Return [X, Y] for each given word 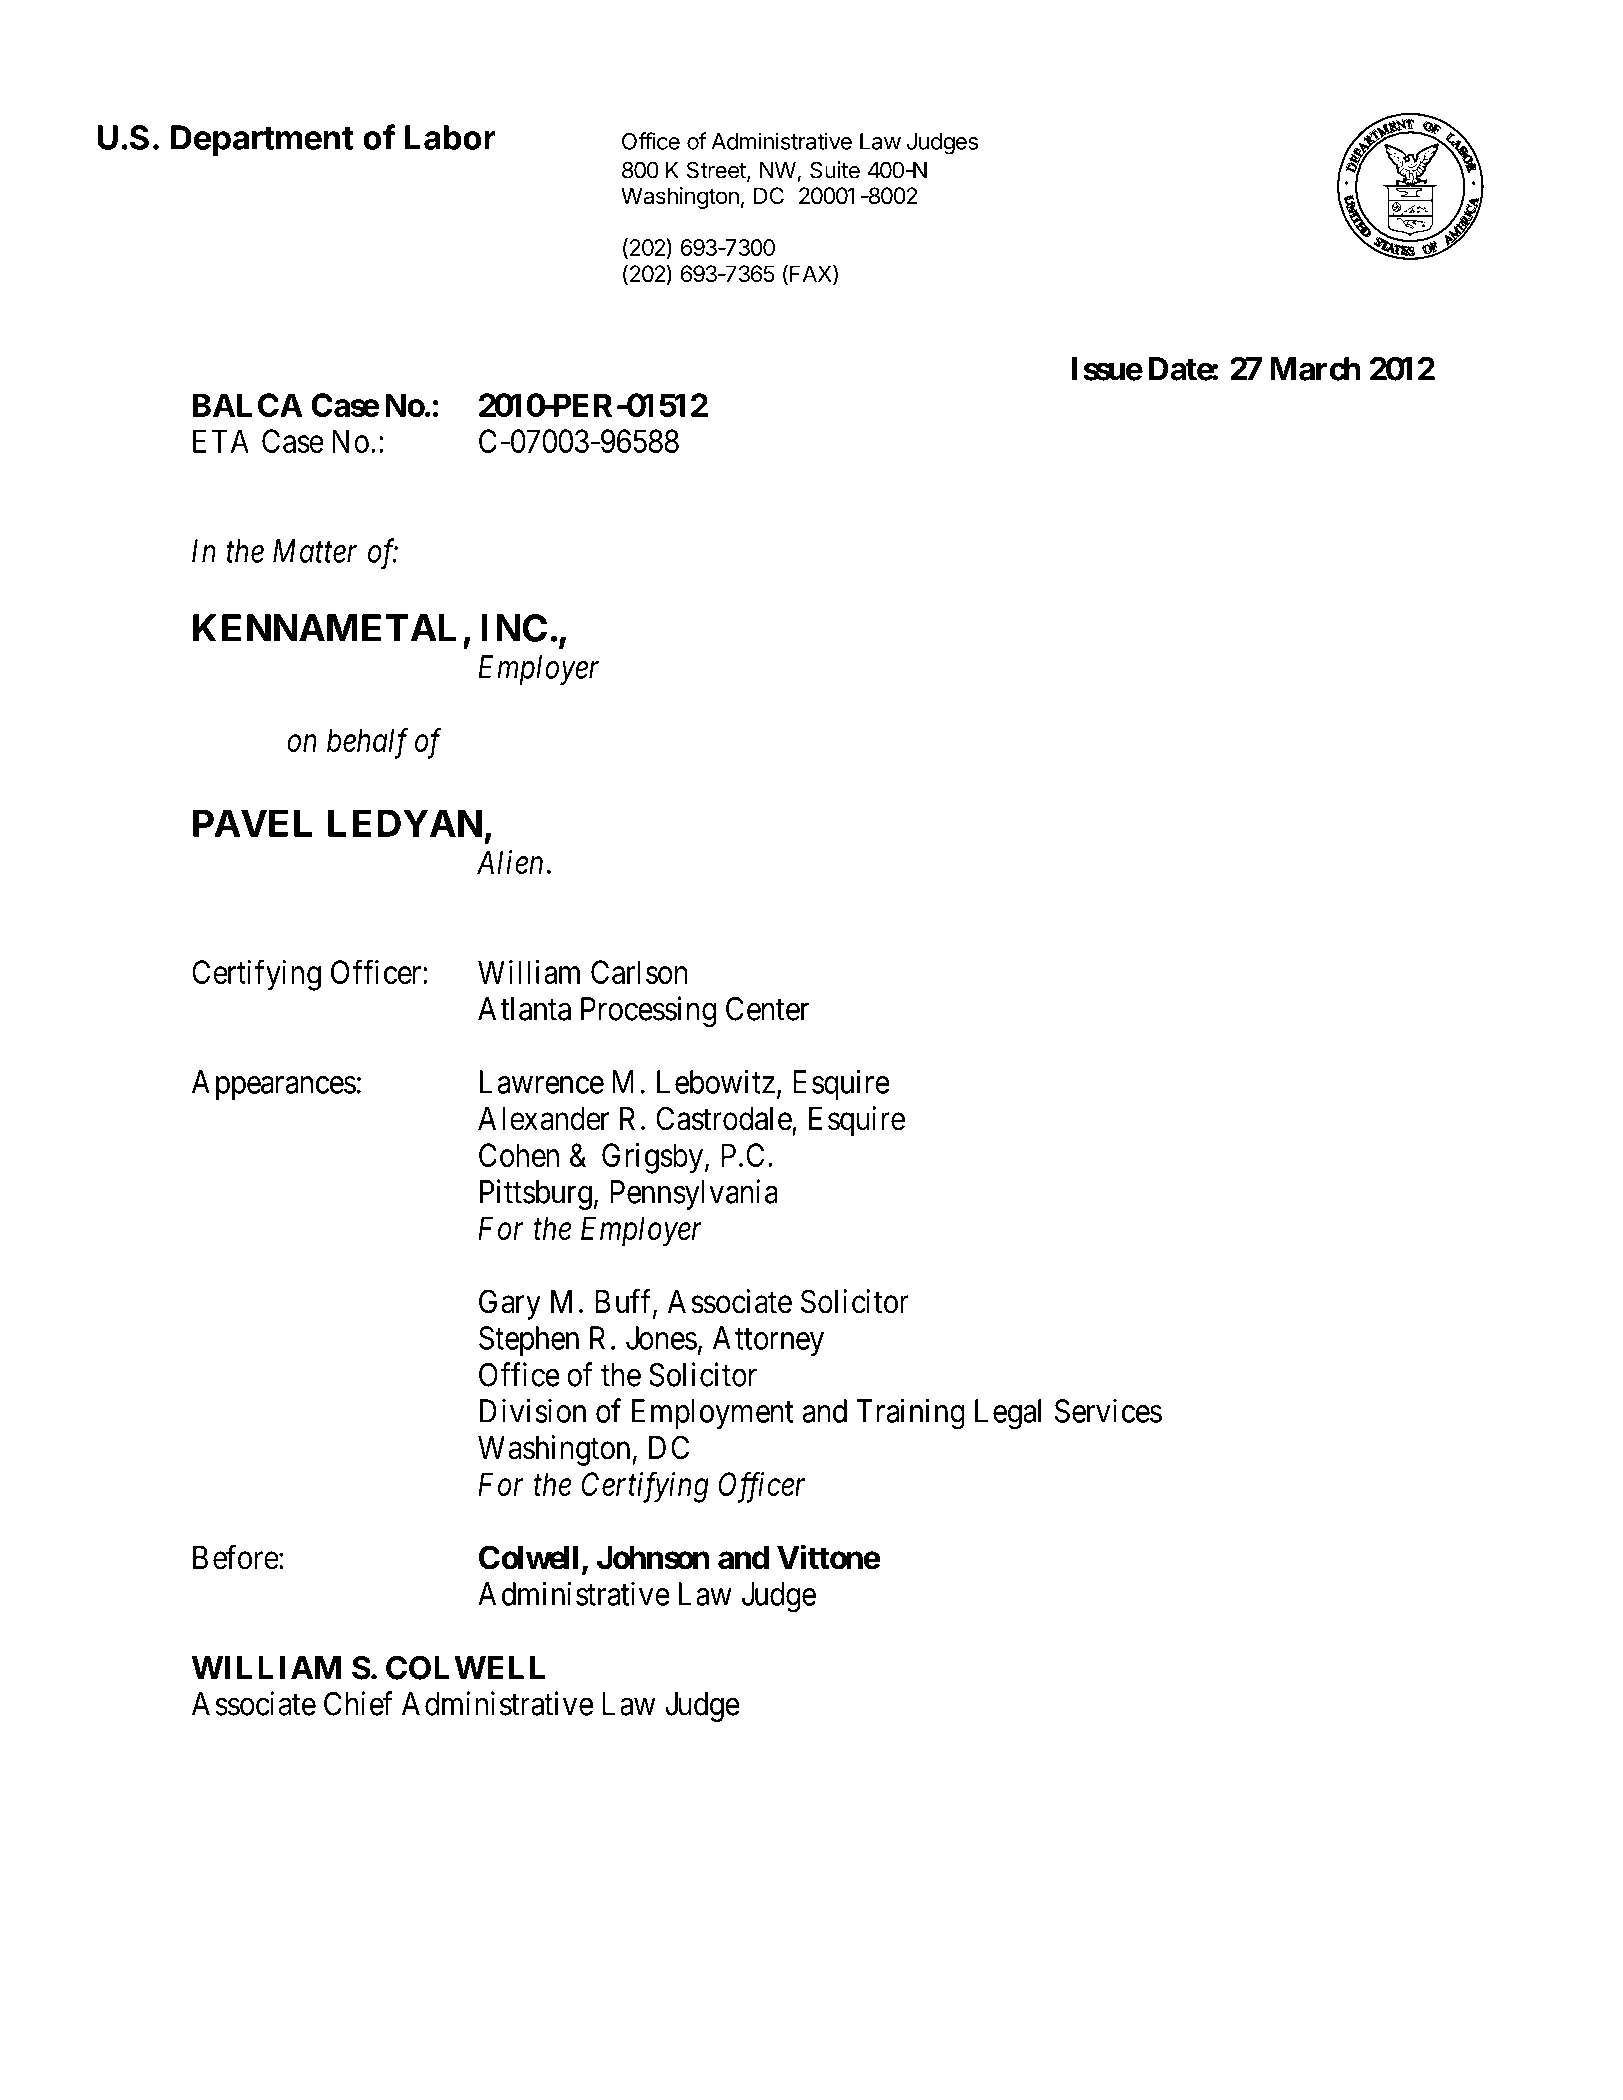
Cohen [519, 1155]
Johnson [653, 1558]
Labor [450, 137]
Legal [1008, 1414]
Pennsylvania [694, 1194]
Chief [358, 1703]
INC [514, 628]
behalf [367, 743]
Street [717, 171]
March [1315, 369]
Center [767, 1009]
